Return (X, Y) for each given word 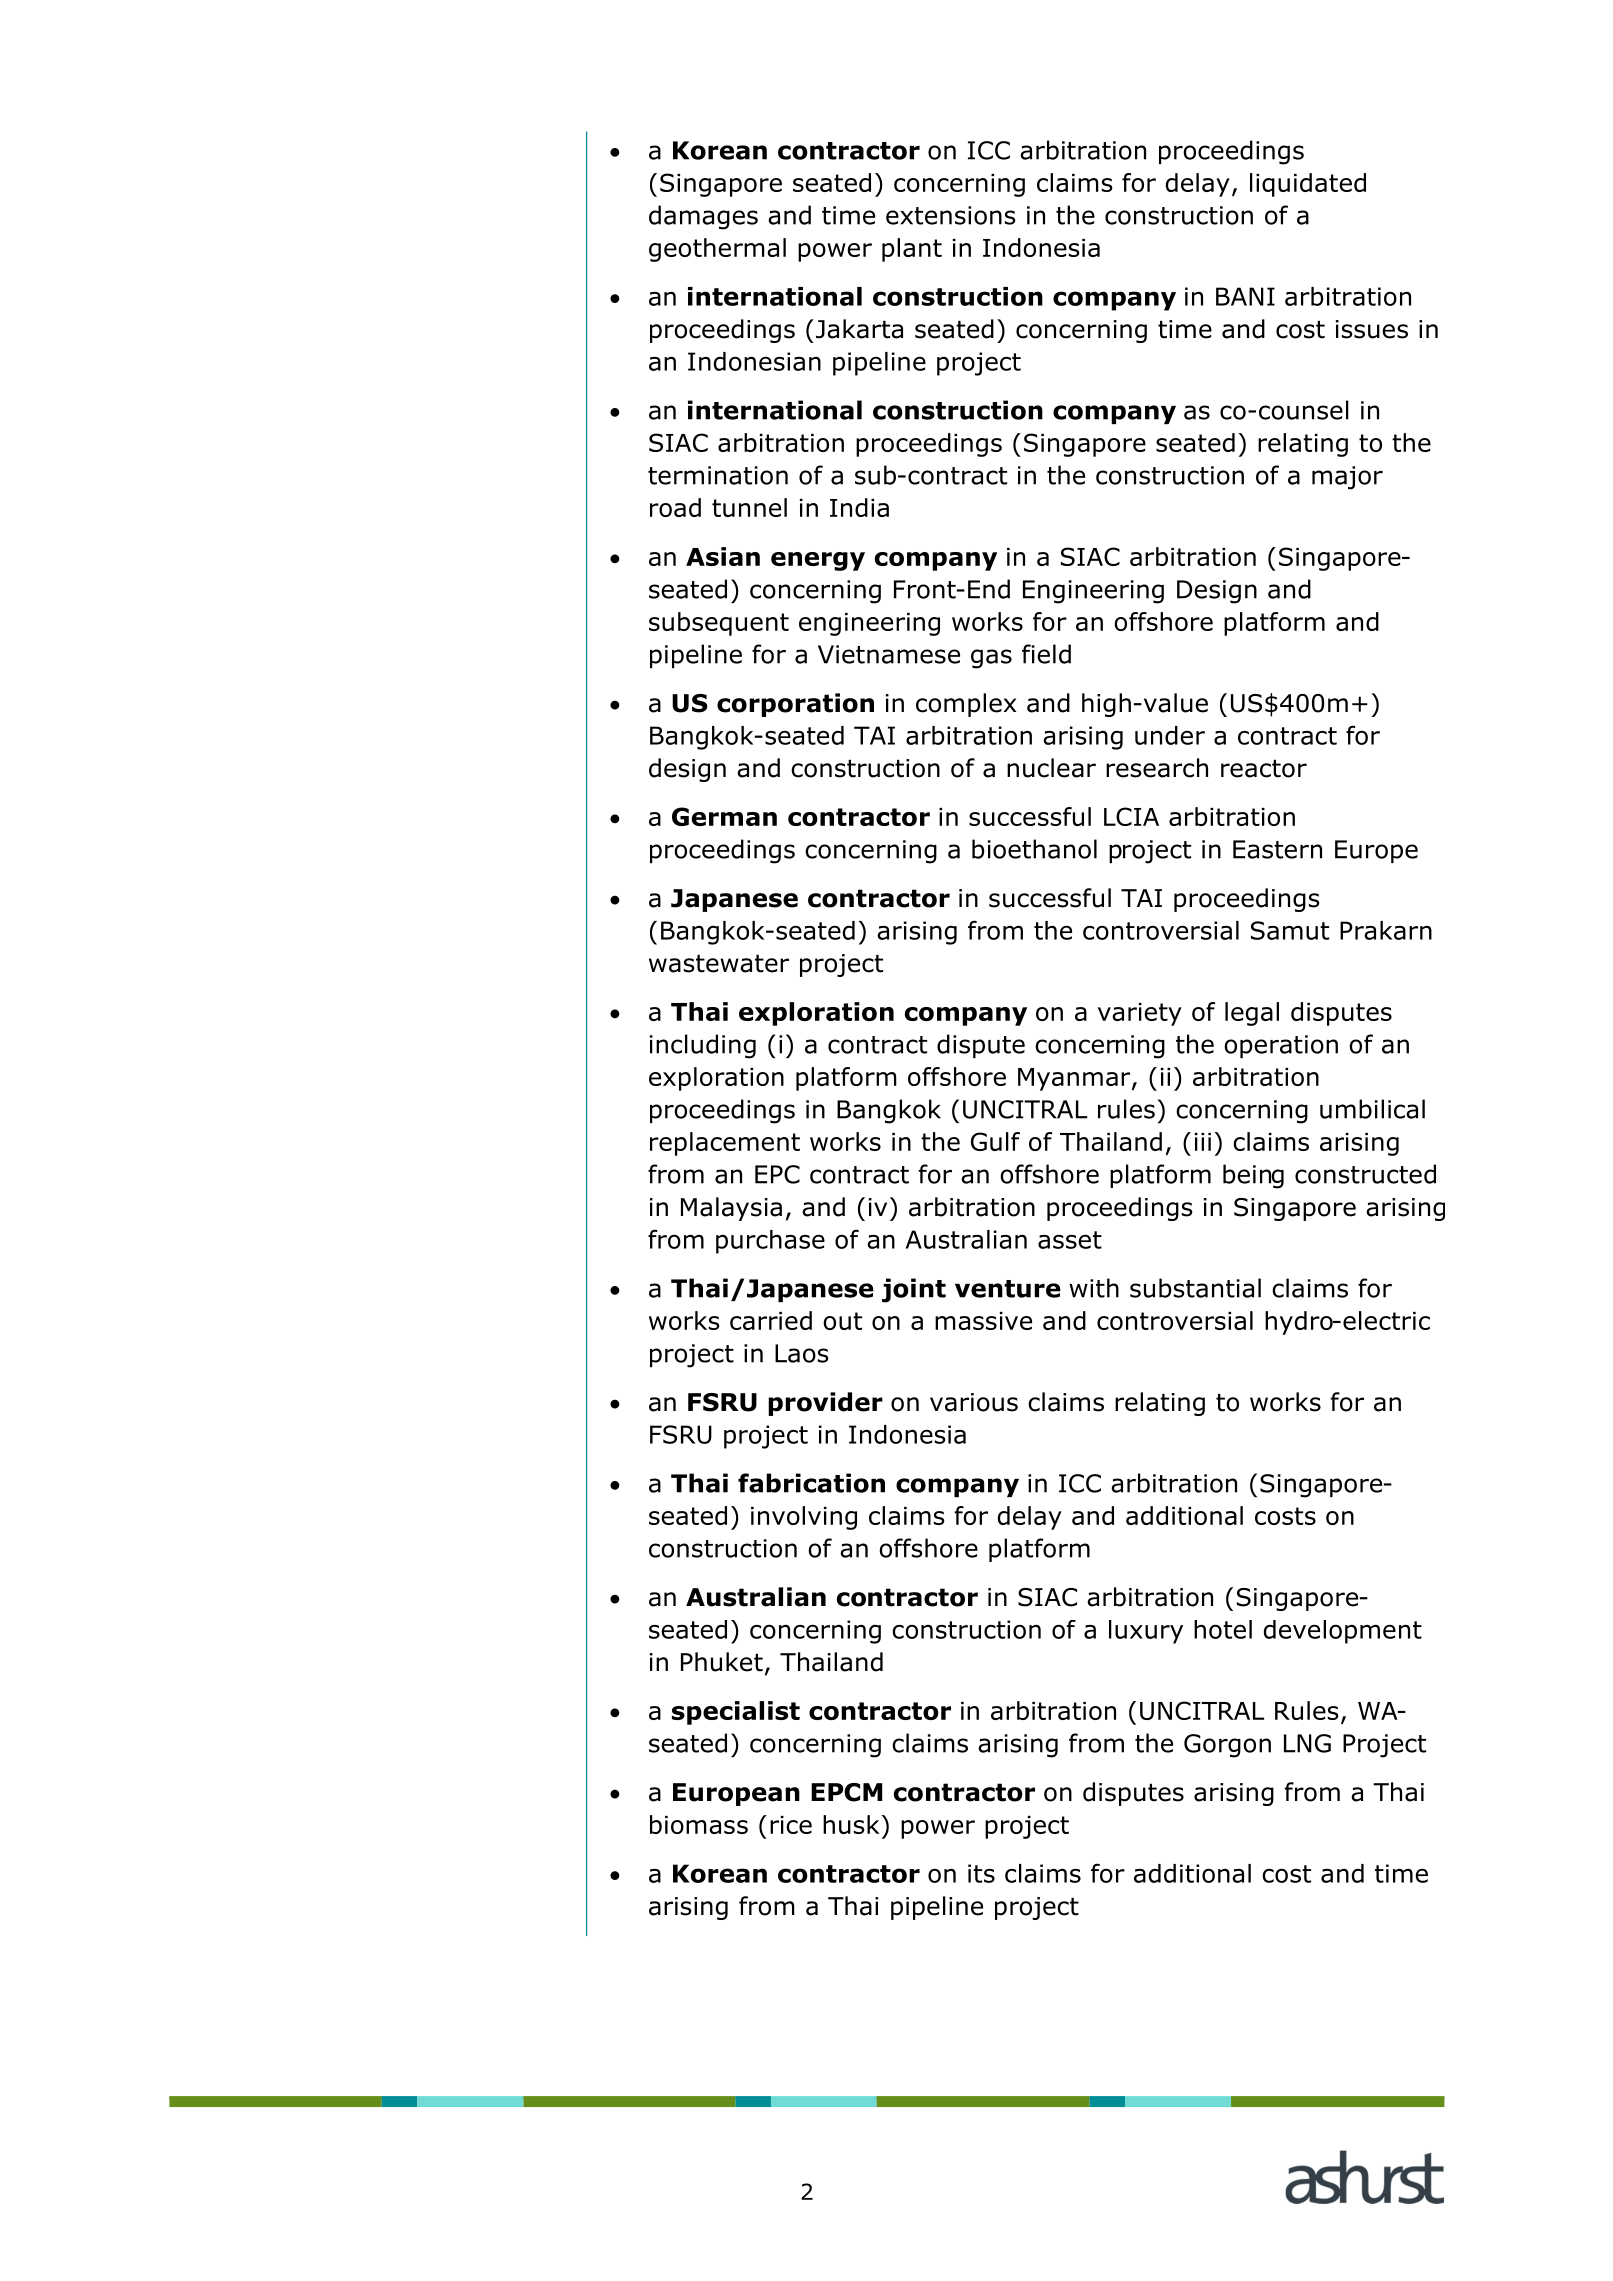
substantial (1195, 1288)
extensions (951, 215)
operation (1281, 1046)
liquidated (1308, 185)
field (1046, 654)
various (974, 1402)
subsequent (719, 624)
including (703, 1046)
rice (791, 1825)
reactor (1264, 769)
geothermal (717, 250)
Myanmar (1075, 1079)
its (981, 1873)
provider (825, 1404)
